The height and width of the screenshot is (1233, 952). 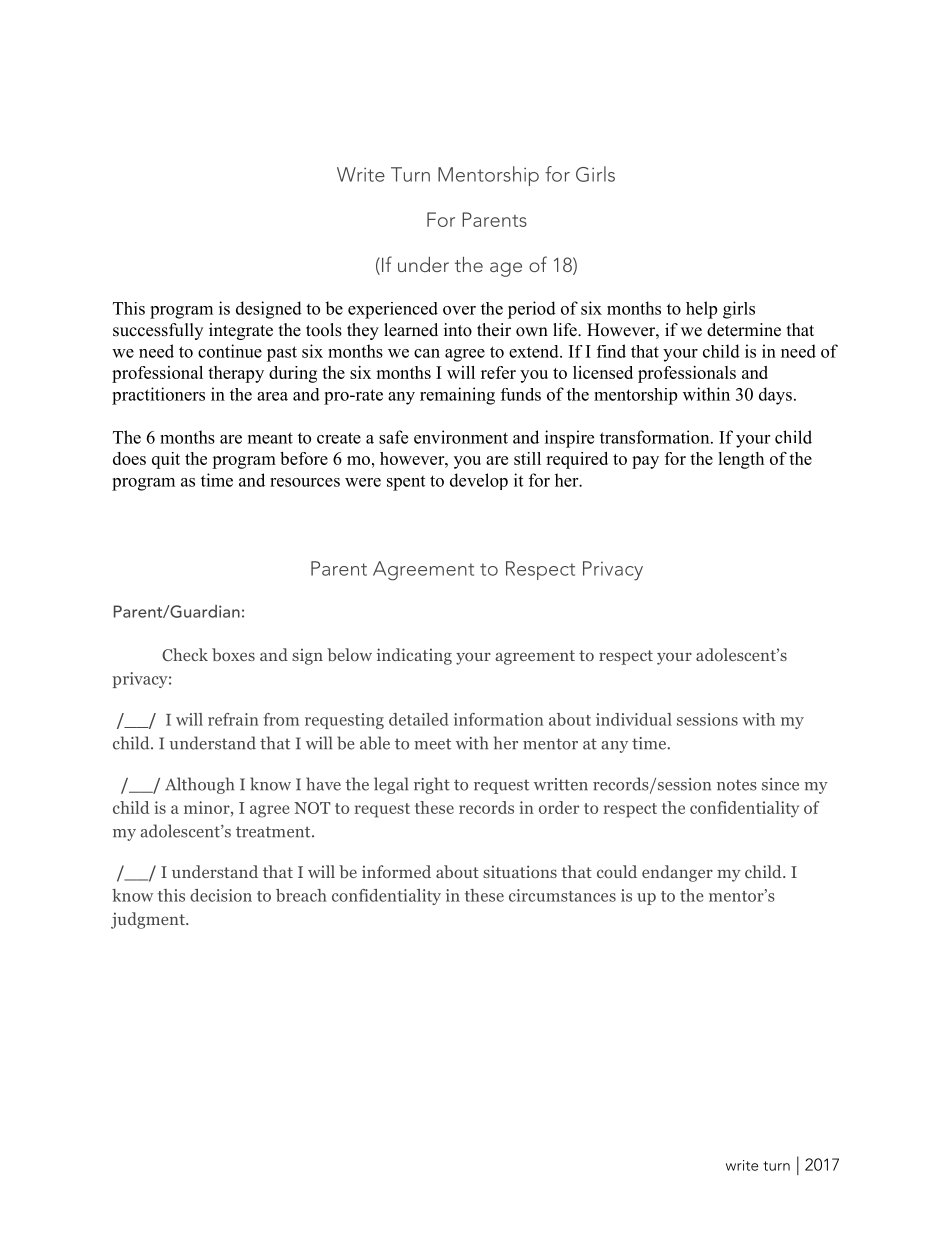 I want to click on decision, so click(x=221, y=895).
